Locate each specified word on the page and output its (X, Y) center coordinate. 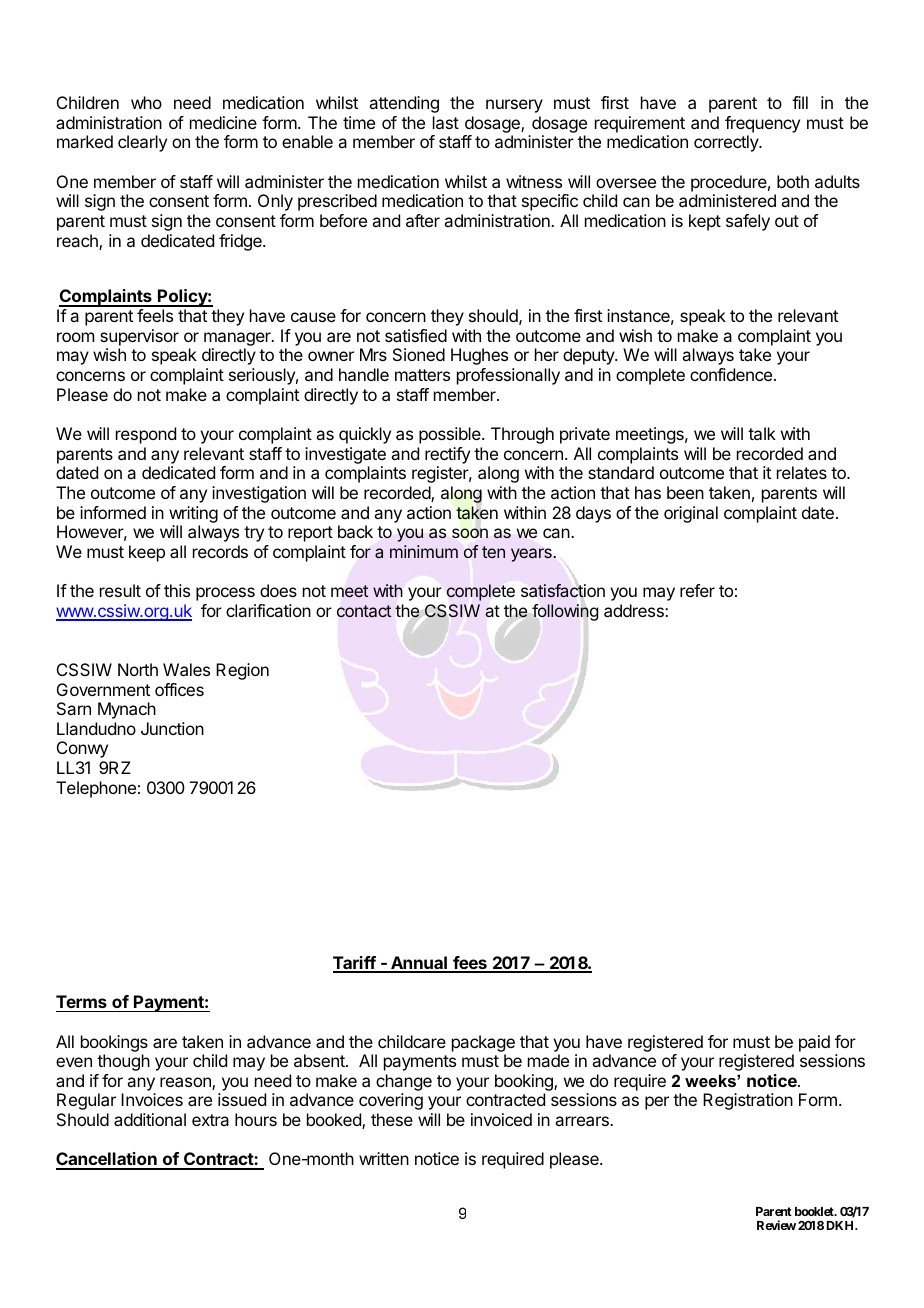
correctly (727, 143)
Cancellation (107, 1160)
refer (697, 590)
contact (364, 611)
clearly (142, 143)
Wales (186, 669)
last (446, 122)
